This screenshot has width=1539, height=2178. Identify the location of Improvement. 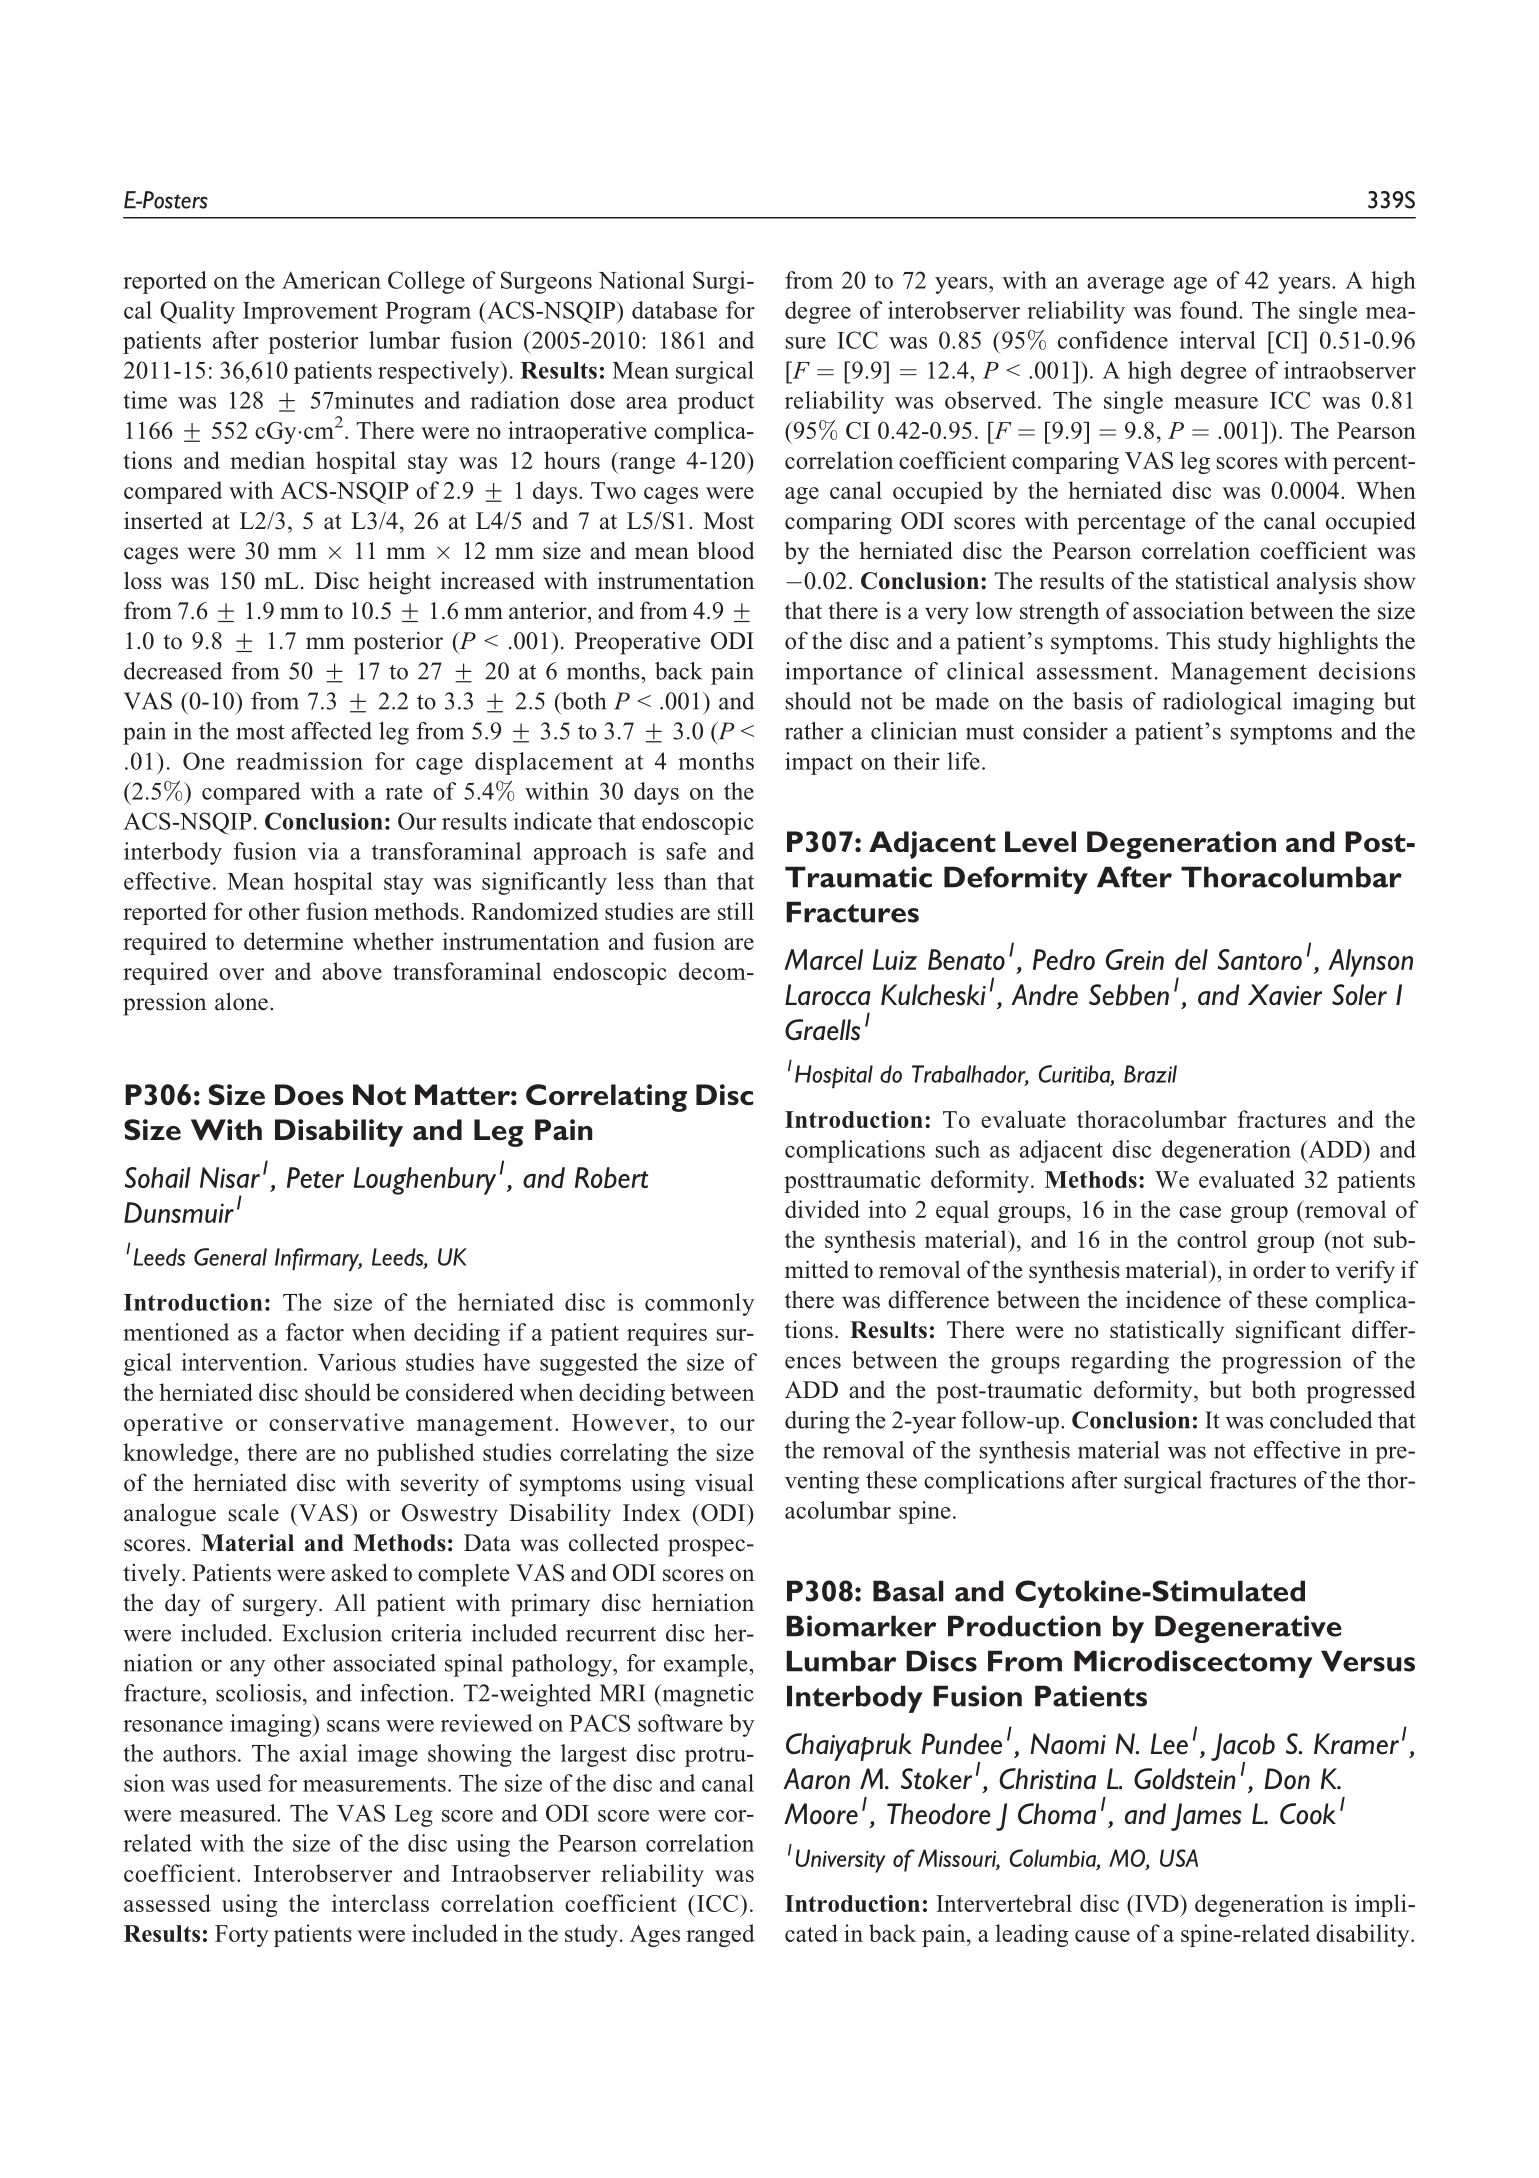
(310, 313).
